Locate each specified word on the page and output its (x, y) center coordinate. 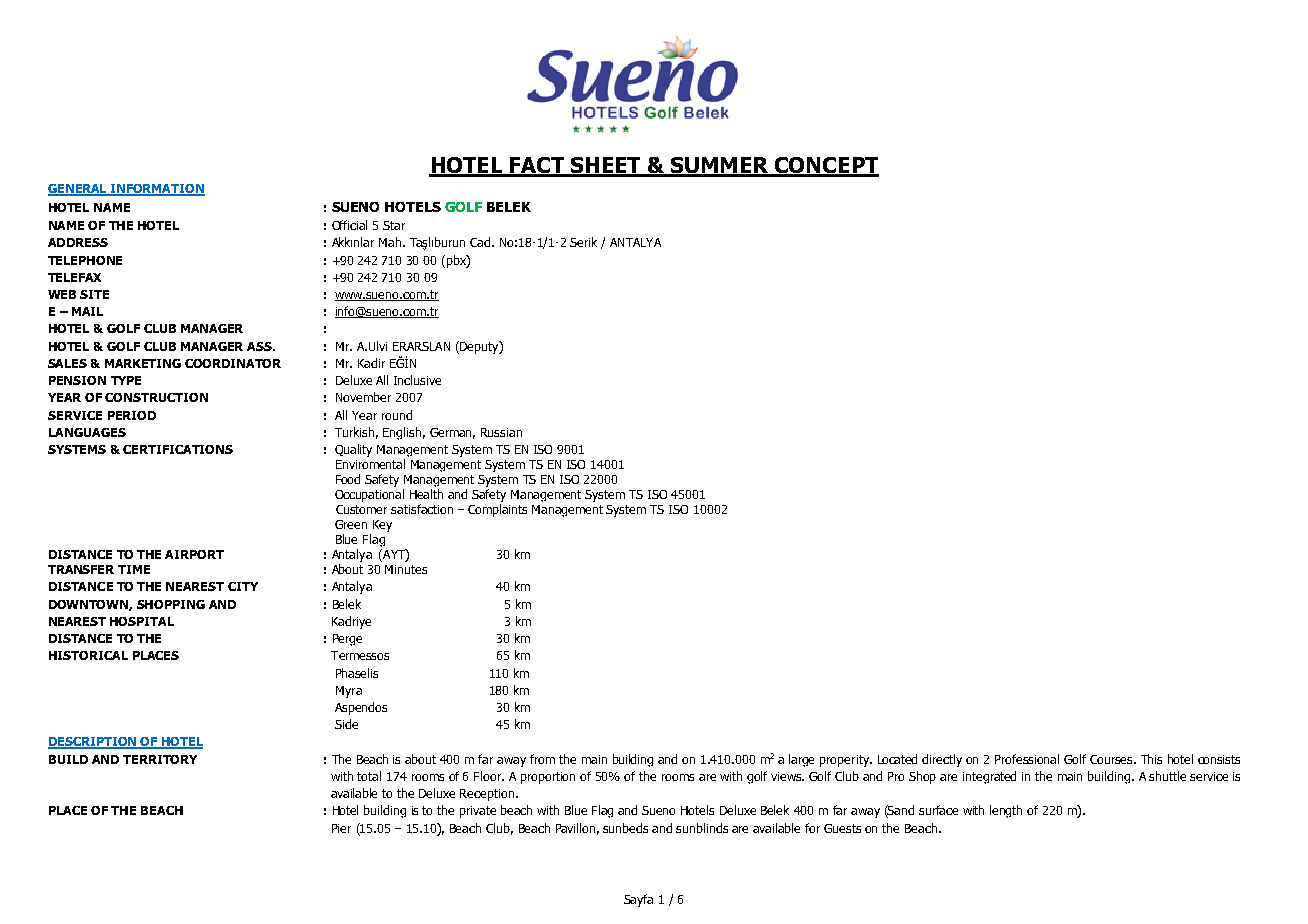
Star (394, 225)
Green (351, 524)
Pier (341, 828)
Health (426, 494)
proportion (548, 778)
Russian (501, 432)
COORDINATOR (233, 363)
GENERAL (79, 190)
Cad (481, 242)
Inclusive (417, 380)
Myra (349, 692)
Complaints (497, 510)
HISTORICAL (88, 655)
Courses (1113, 759)
